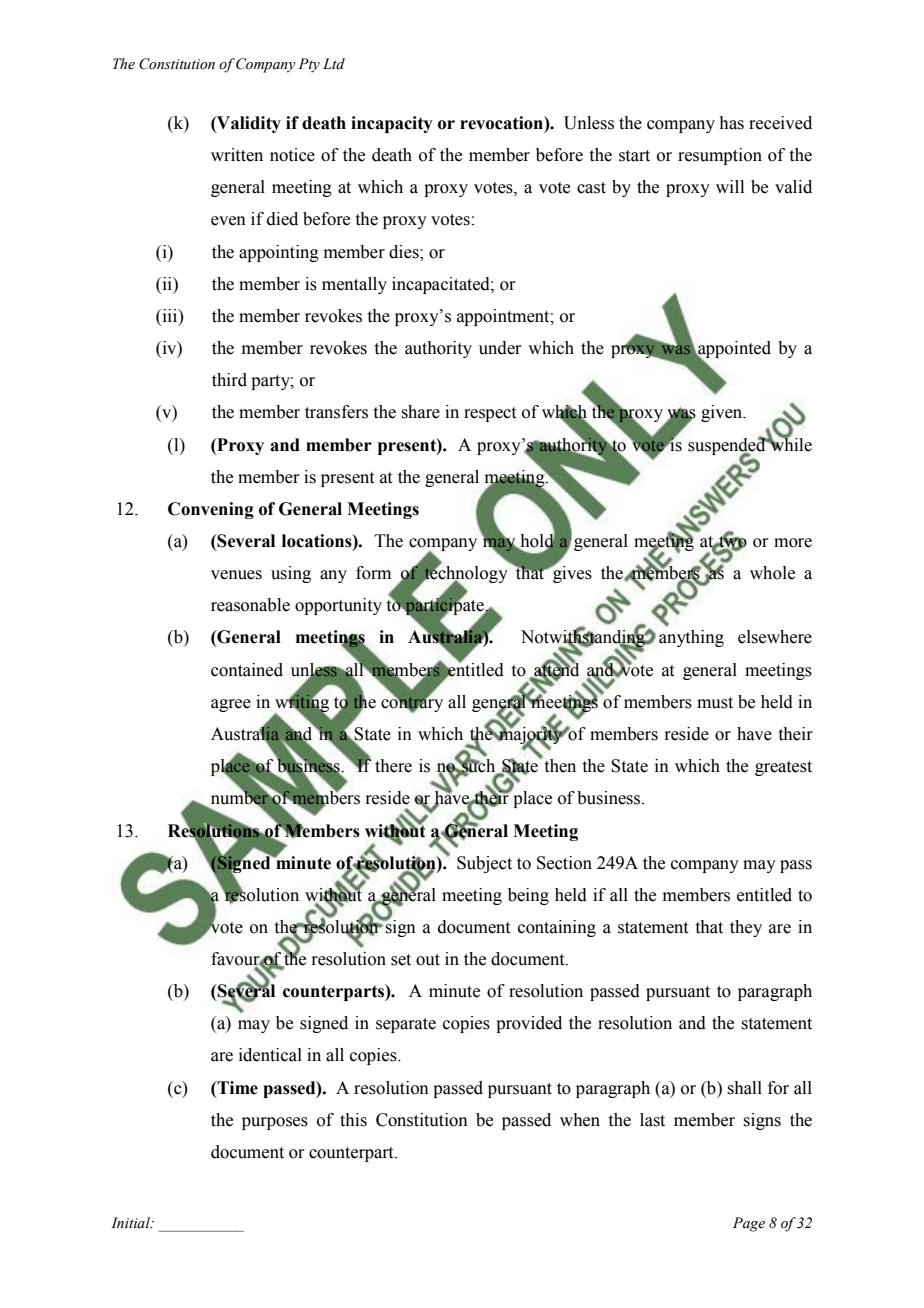 The image size is (924, 1308). What do you see at coordinates (270, 1055) in the image?
I see `identical` at bounding box center [270, 1055].
